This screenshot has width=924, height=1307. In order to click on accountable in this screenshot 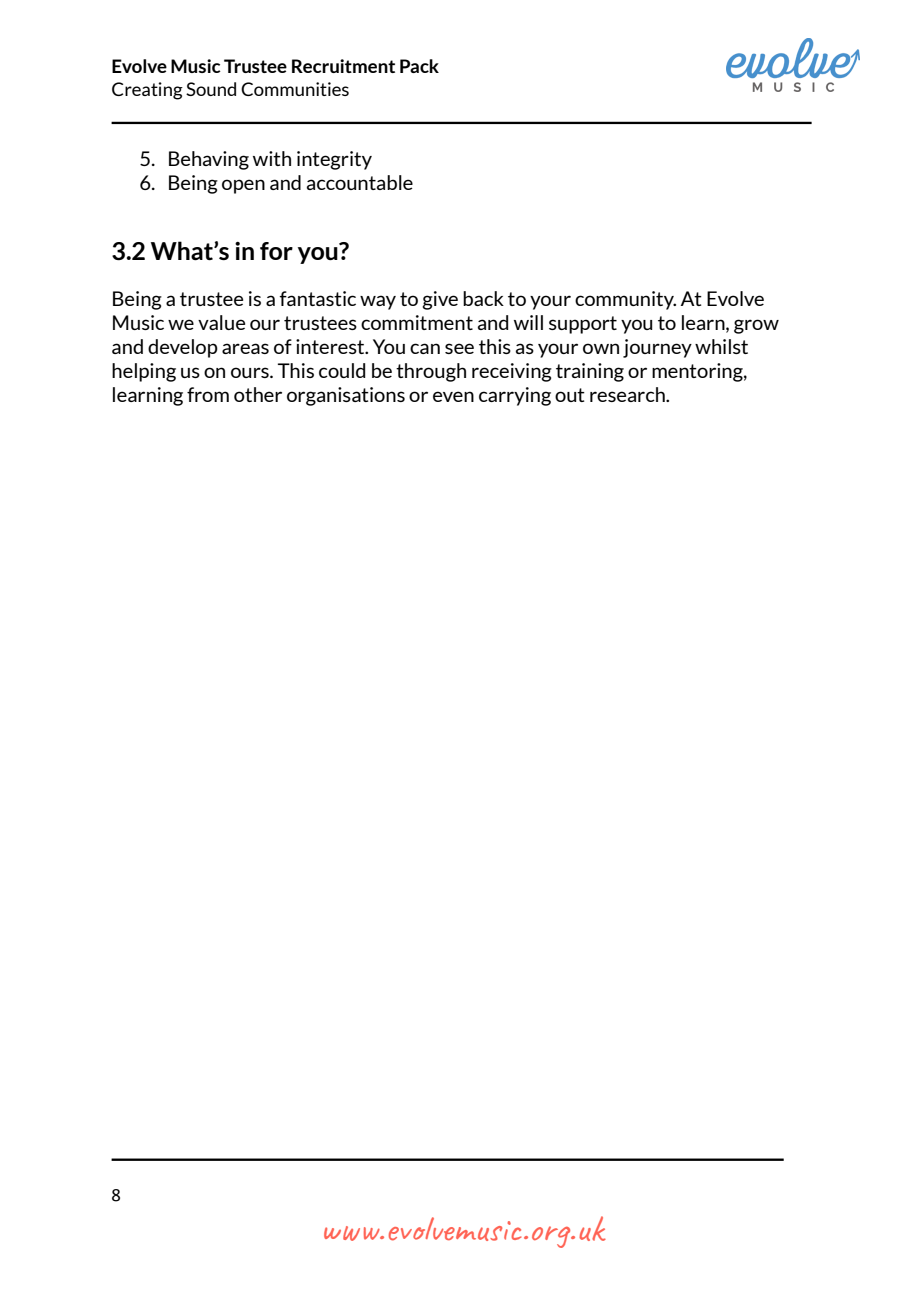, I will do `click(360, 182)`.
